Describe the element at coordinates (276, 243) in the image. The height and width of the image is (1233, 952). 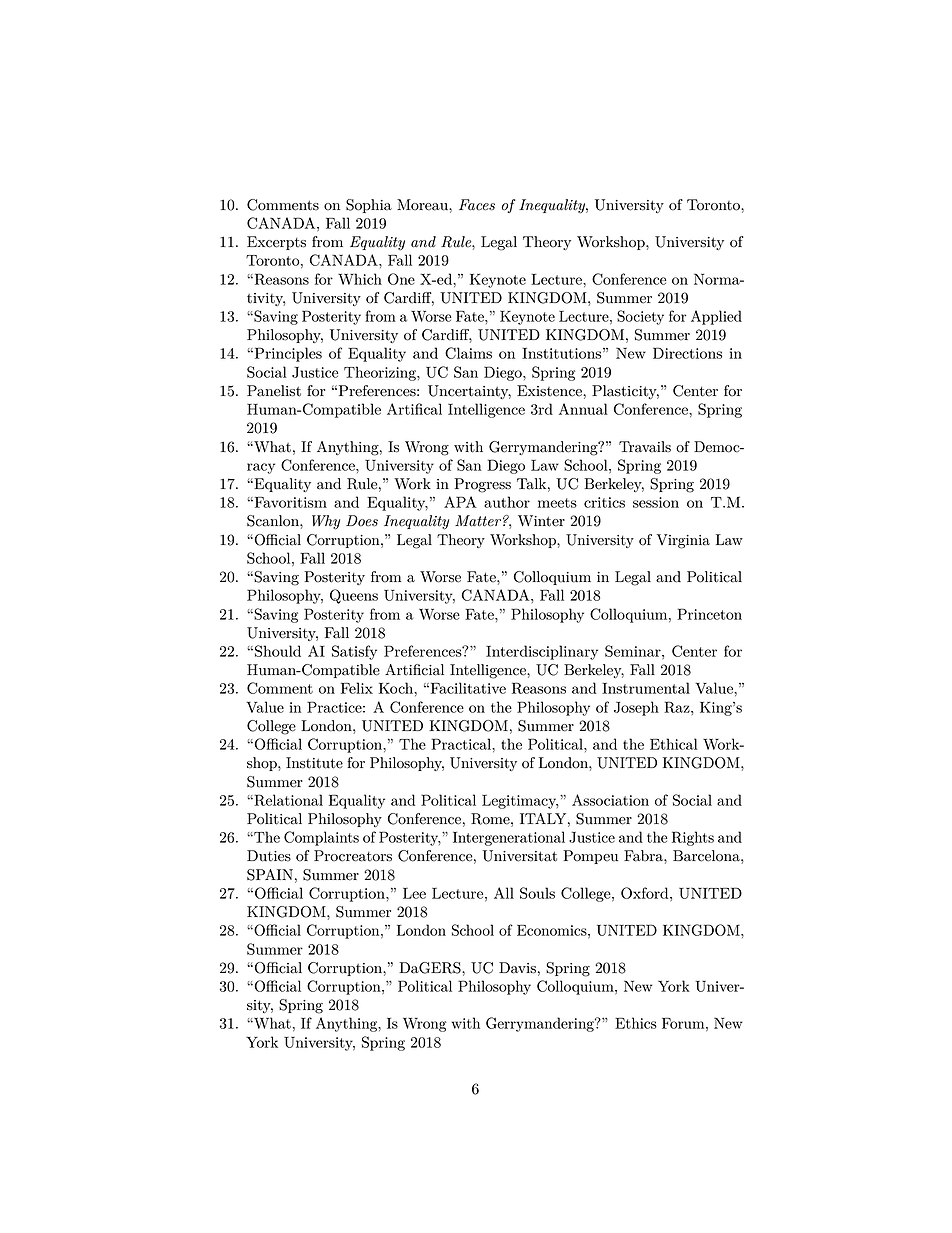
I see `Excerpts` at that location.
